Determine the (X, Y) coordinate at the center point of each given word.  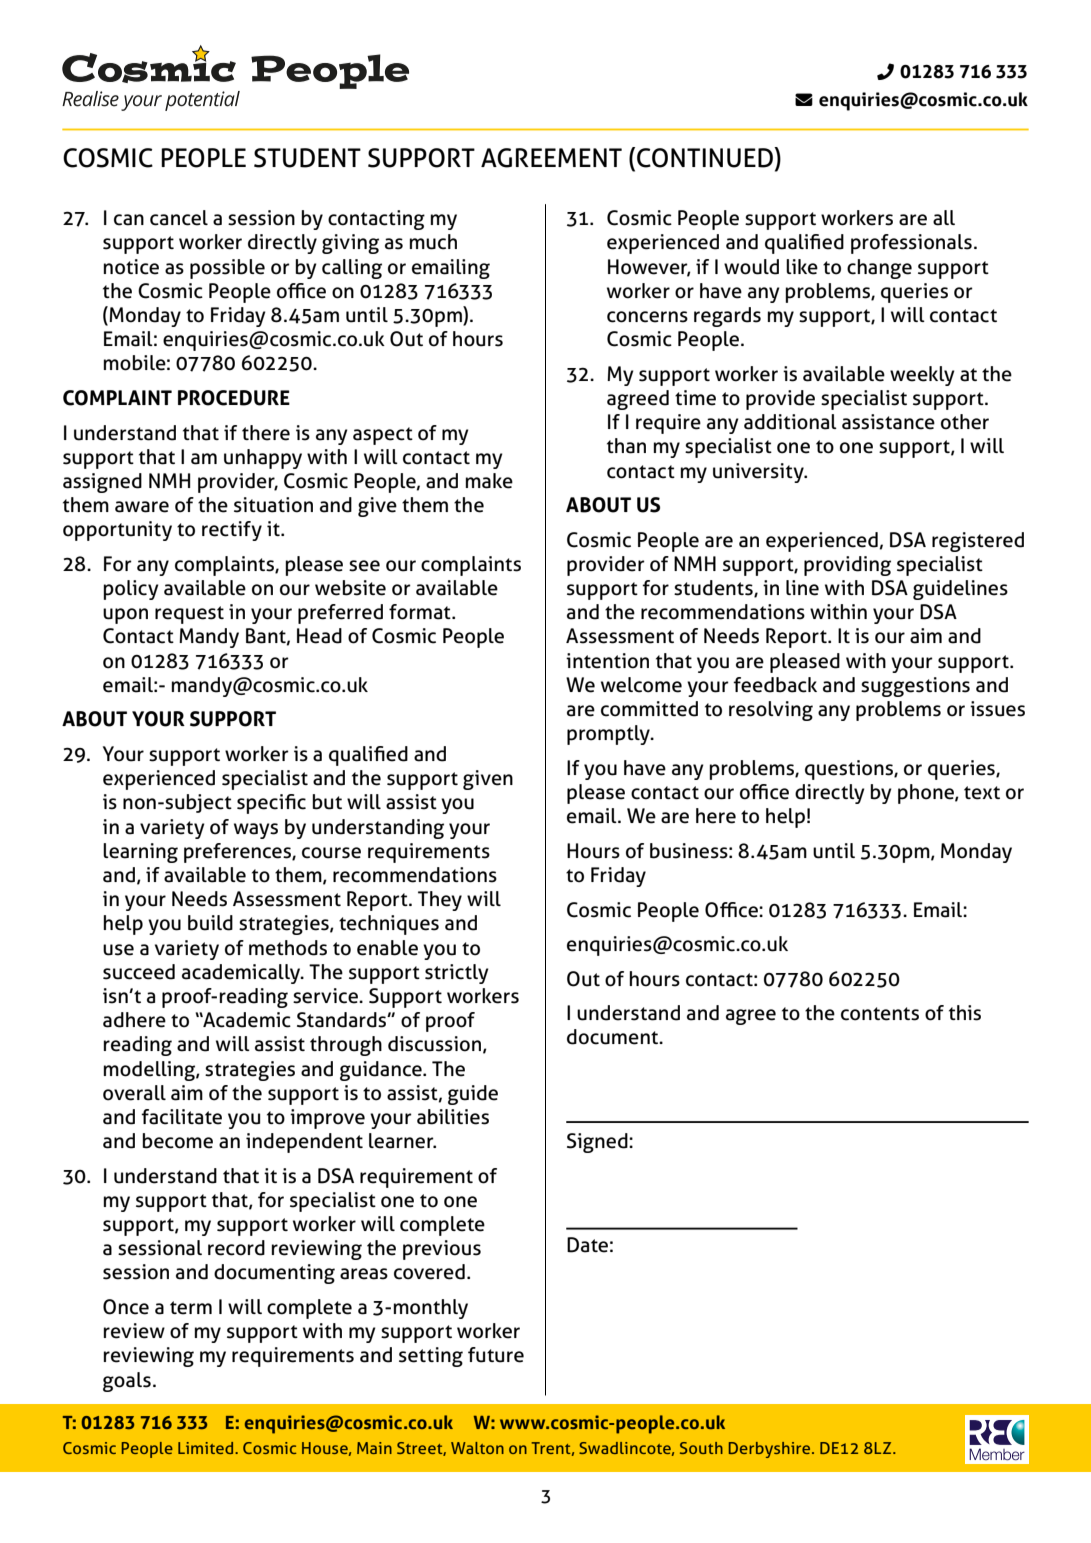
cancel (179, 218)
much (433, 242)
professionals (911, 244)
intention (607, 661)
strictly (457, 974)
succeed (139, 972)
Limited (207, 1448)
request (189, 615)
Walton (477, 1448)
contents (880, 1014)
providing (847, 566)
